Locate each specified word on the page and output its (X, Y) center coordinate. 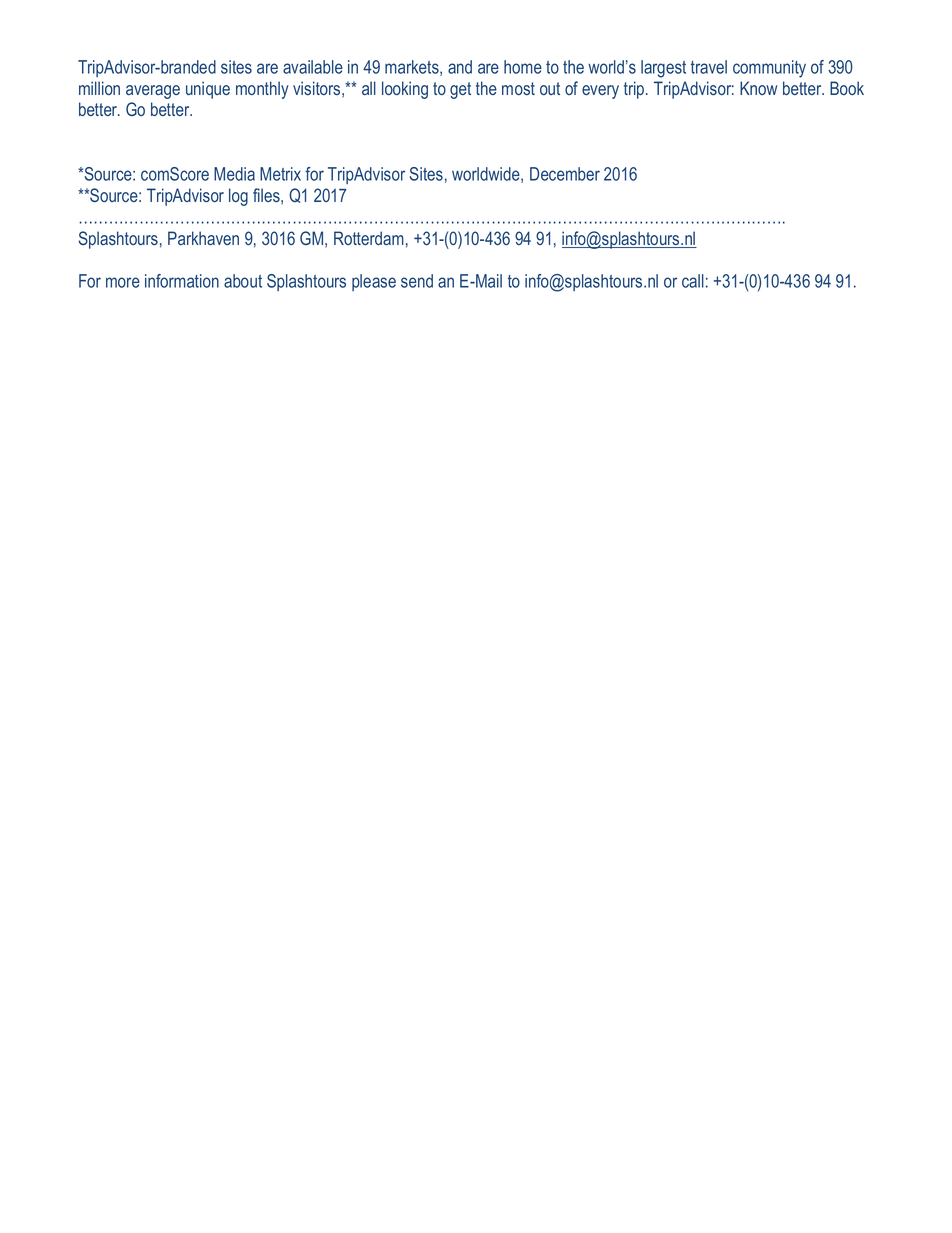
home (523, 67)
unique (208, 90)
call (693, 281)
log (238, 197)
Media (234, 174)
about (243, 281)
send (417, 281)
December (565, 174)
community (769, 69)
